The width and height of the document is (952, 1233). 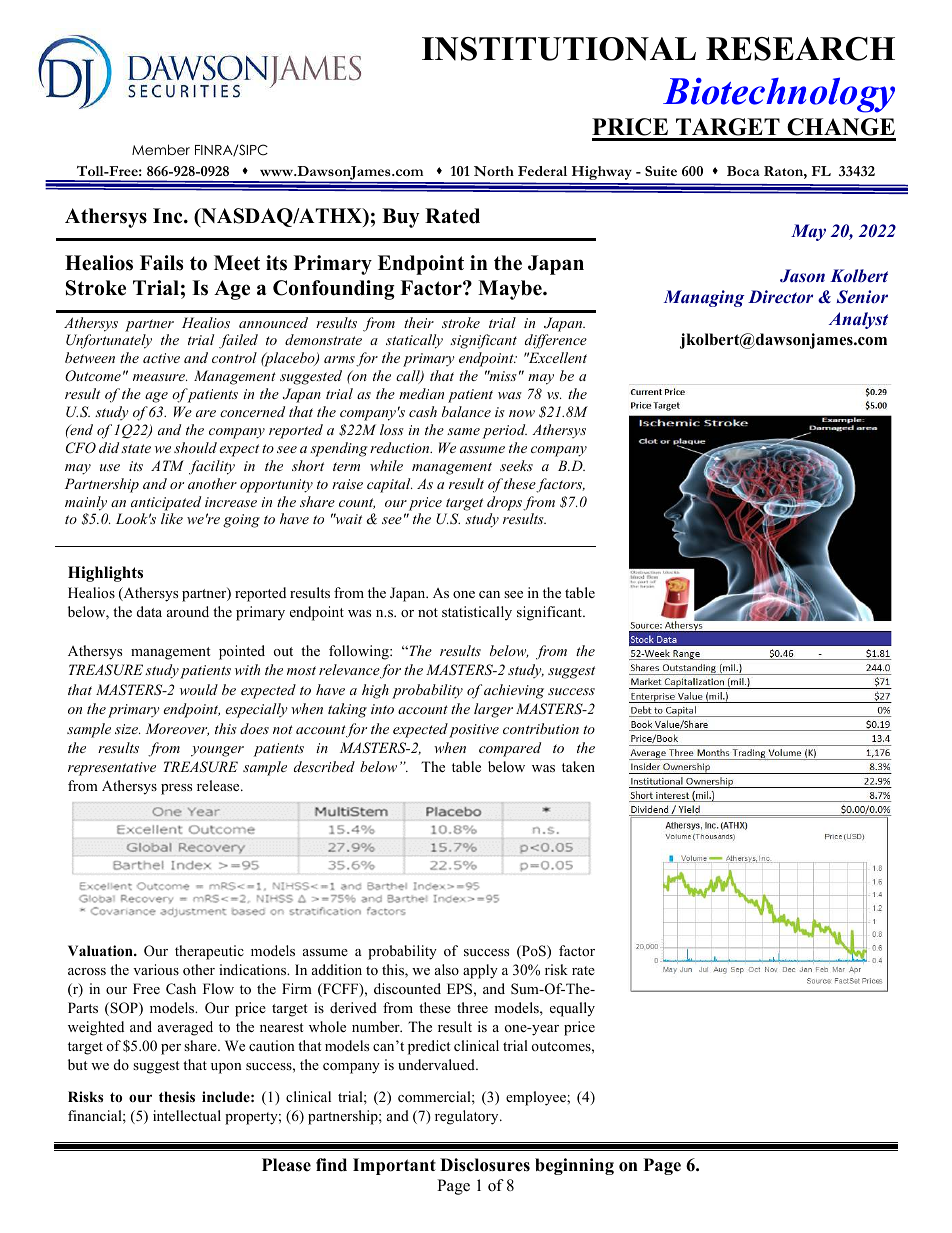 I want to click on should, so click(x=195, y=447).
